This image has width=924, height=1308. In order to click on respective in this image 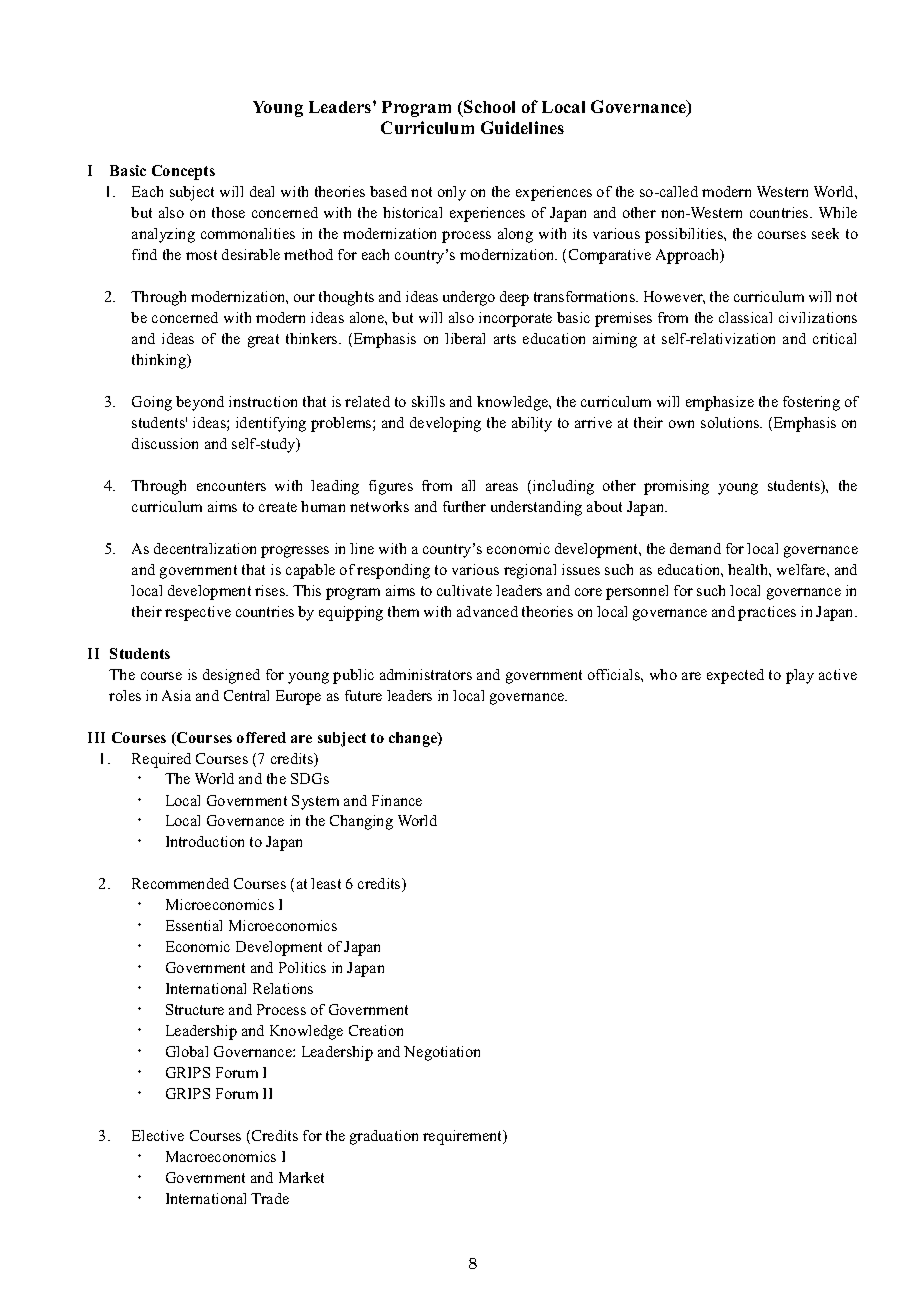, I will do `click(198, 613)`.
